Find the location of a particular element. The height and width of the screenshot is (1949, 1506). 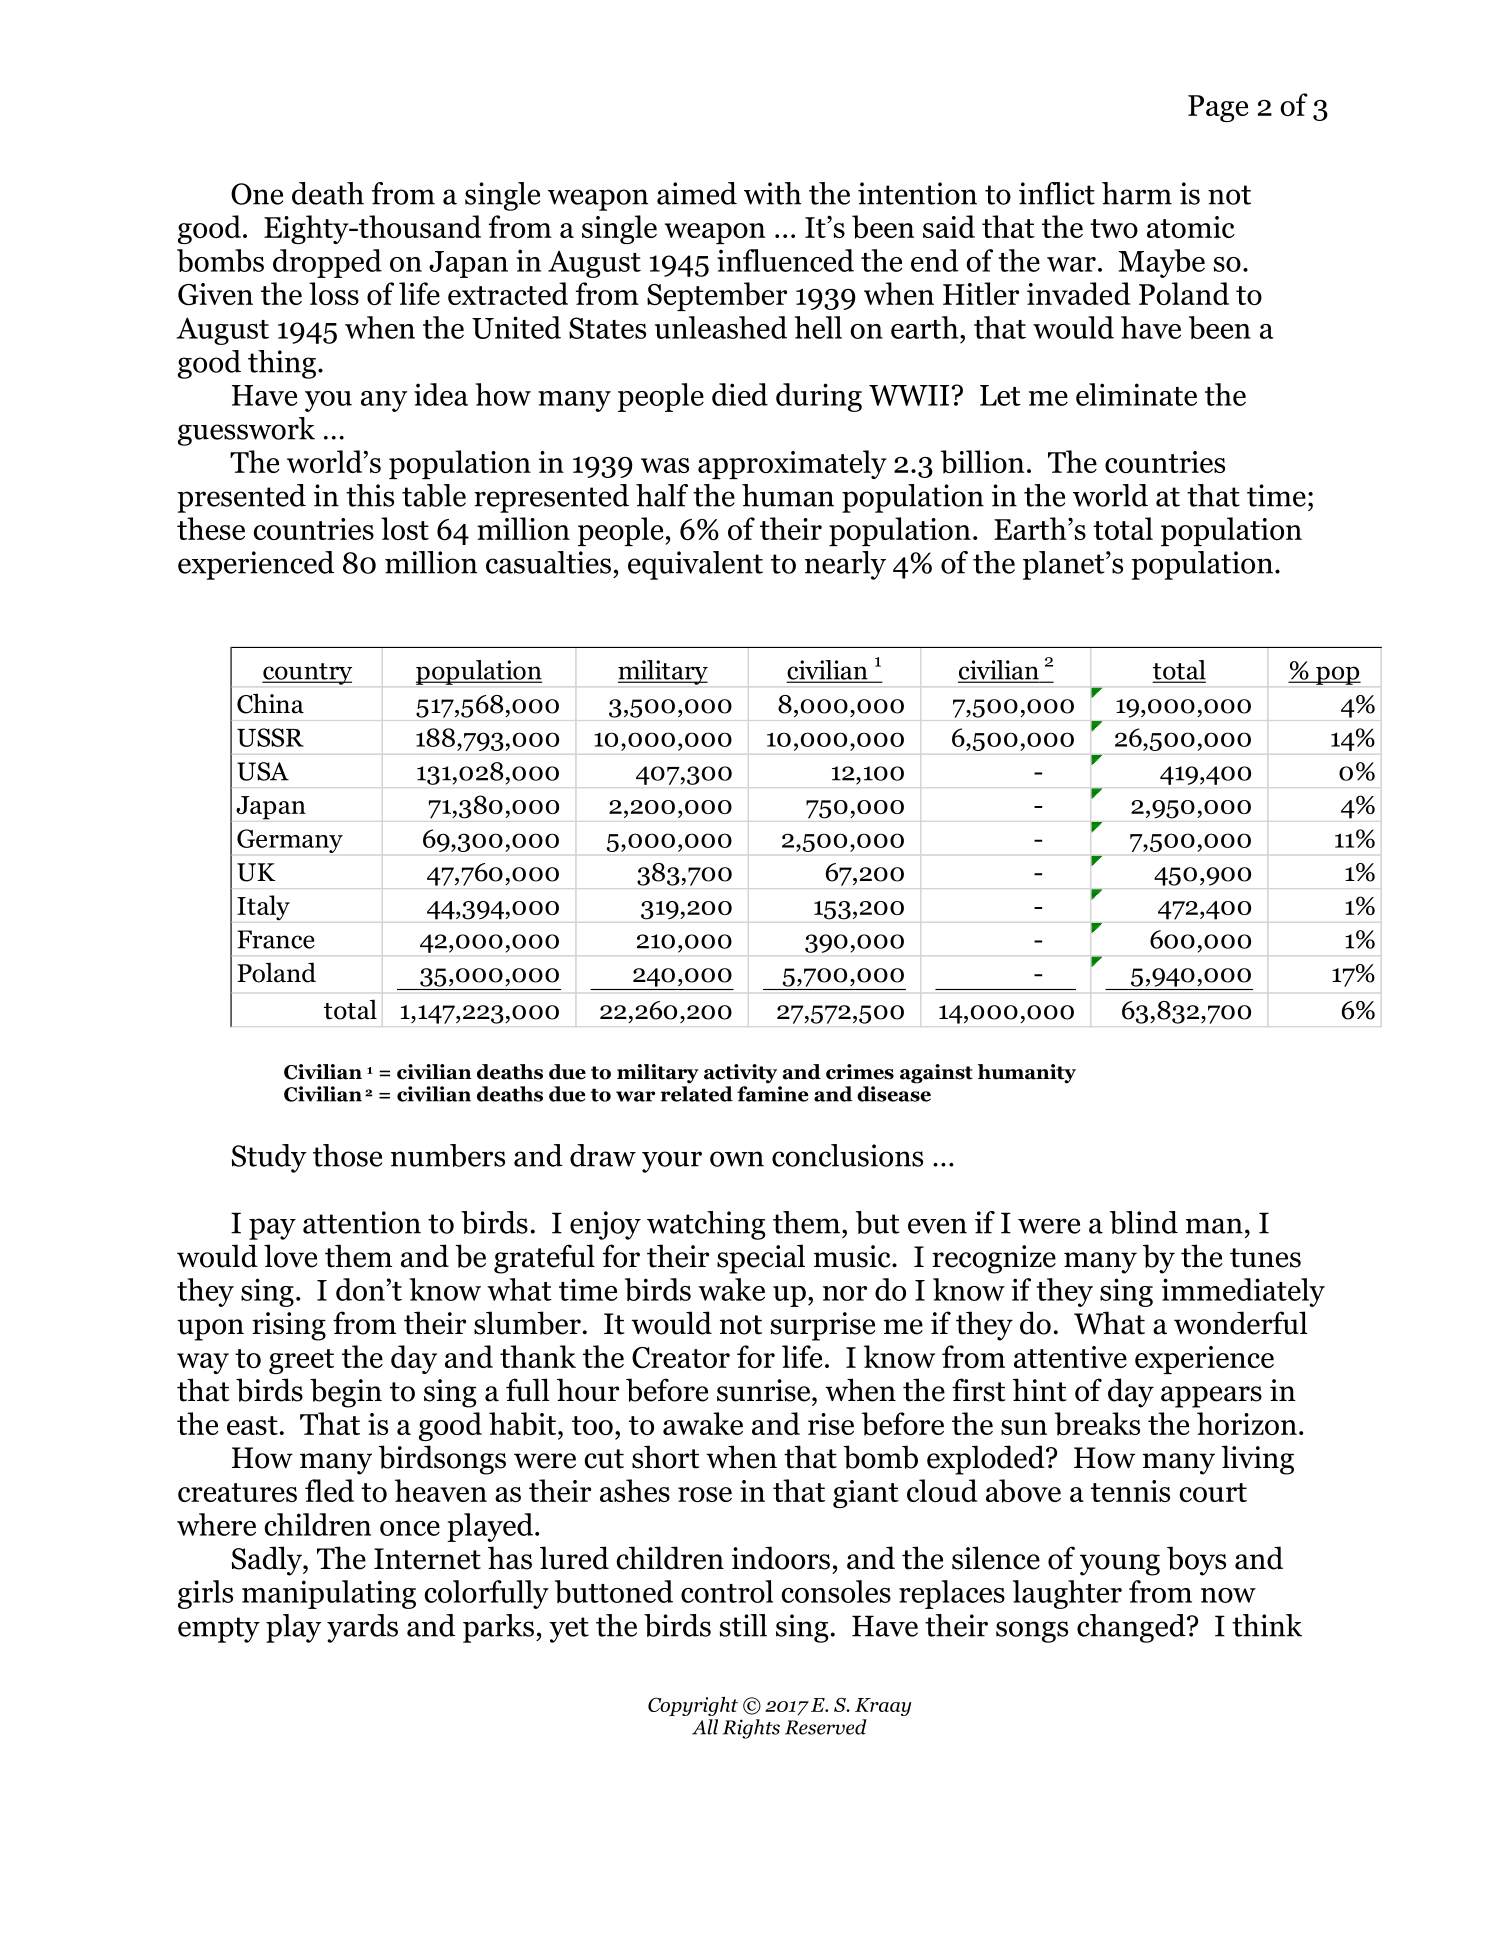

blind is located at coordinates (1144, 1222).
